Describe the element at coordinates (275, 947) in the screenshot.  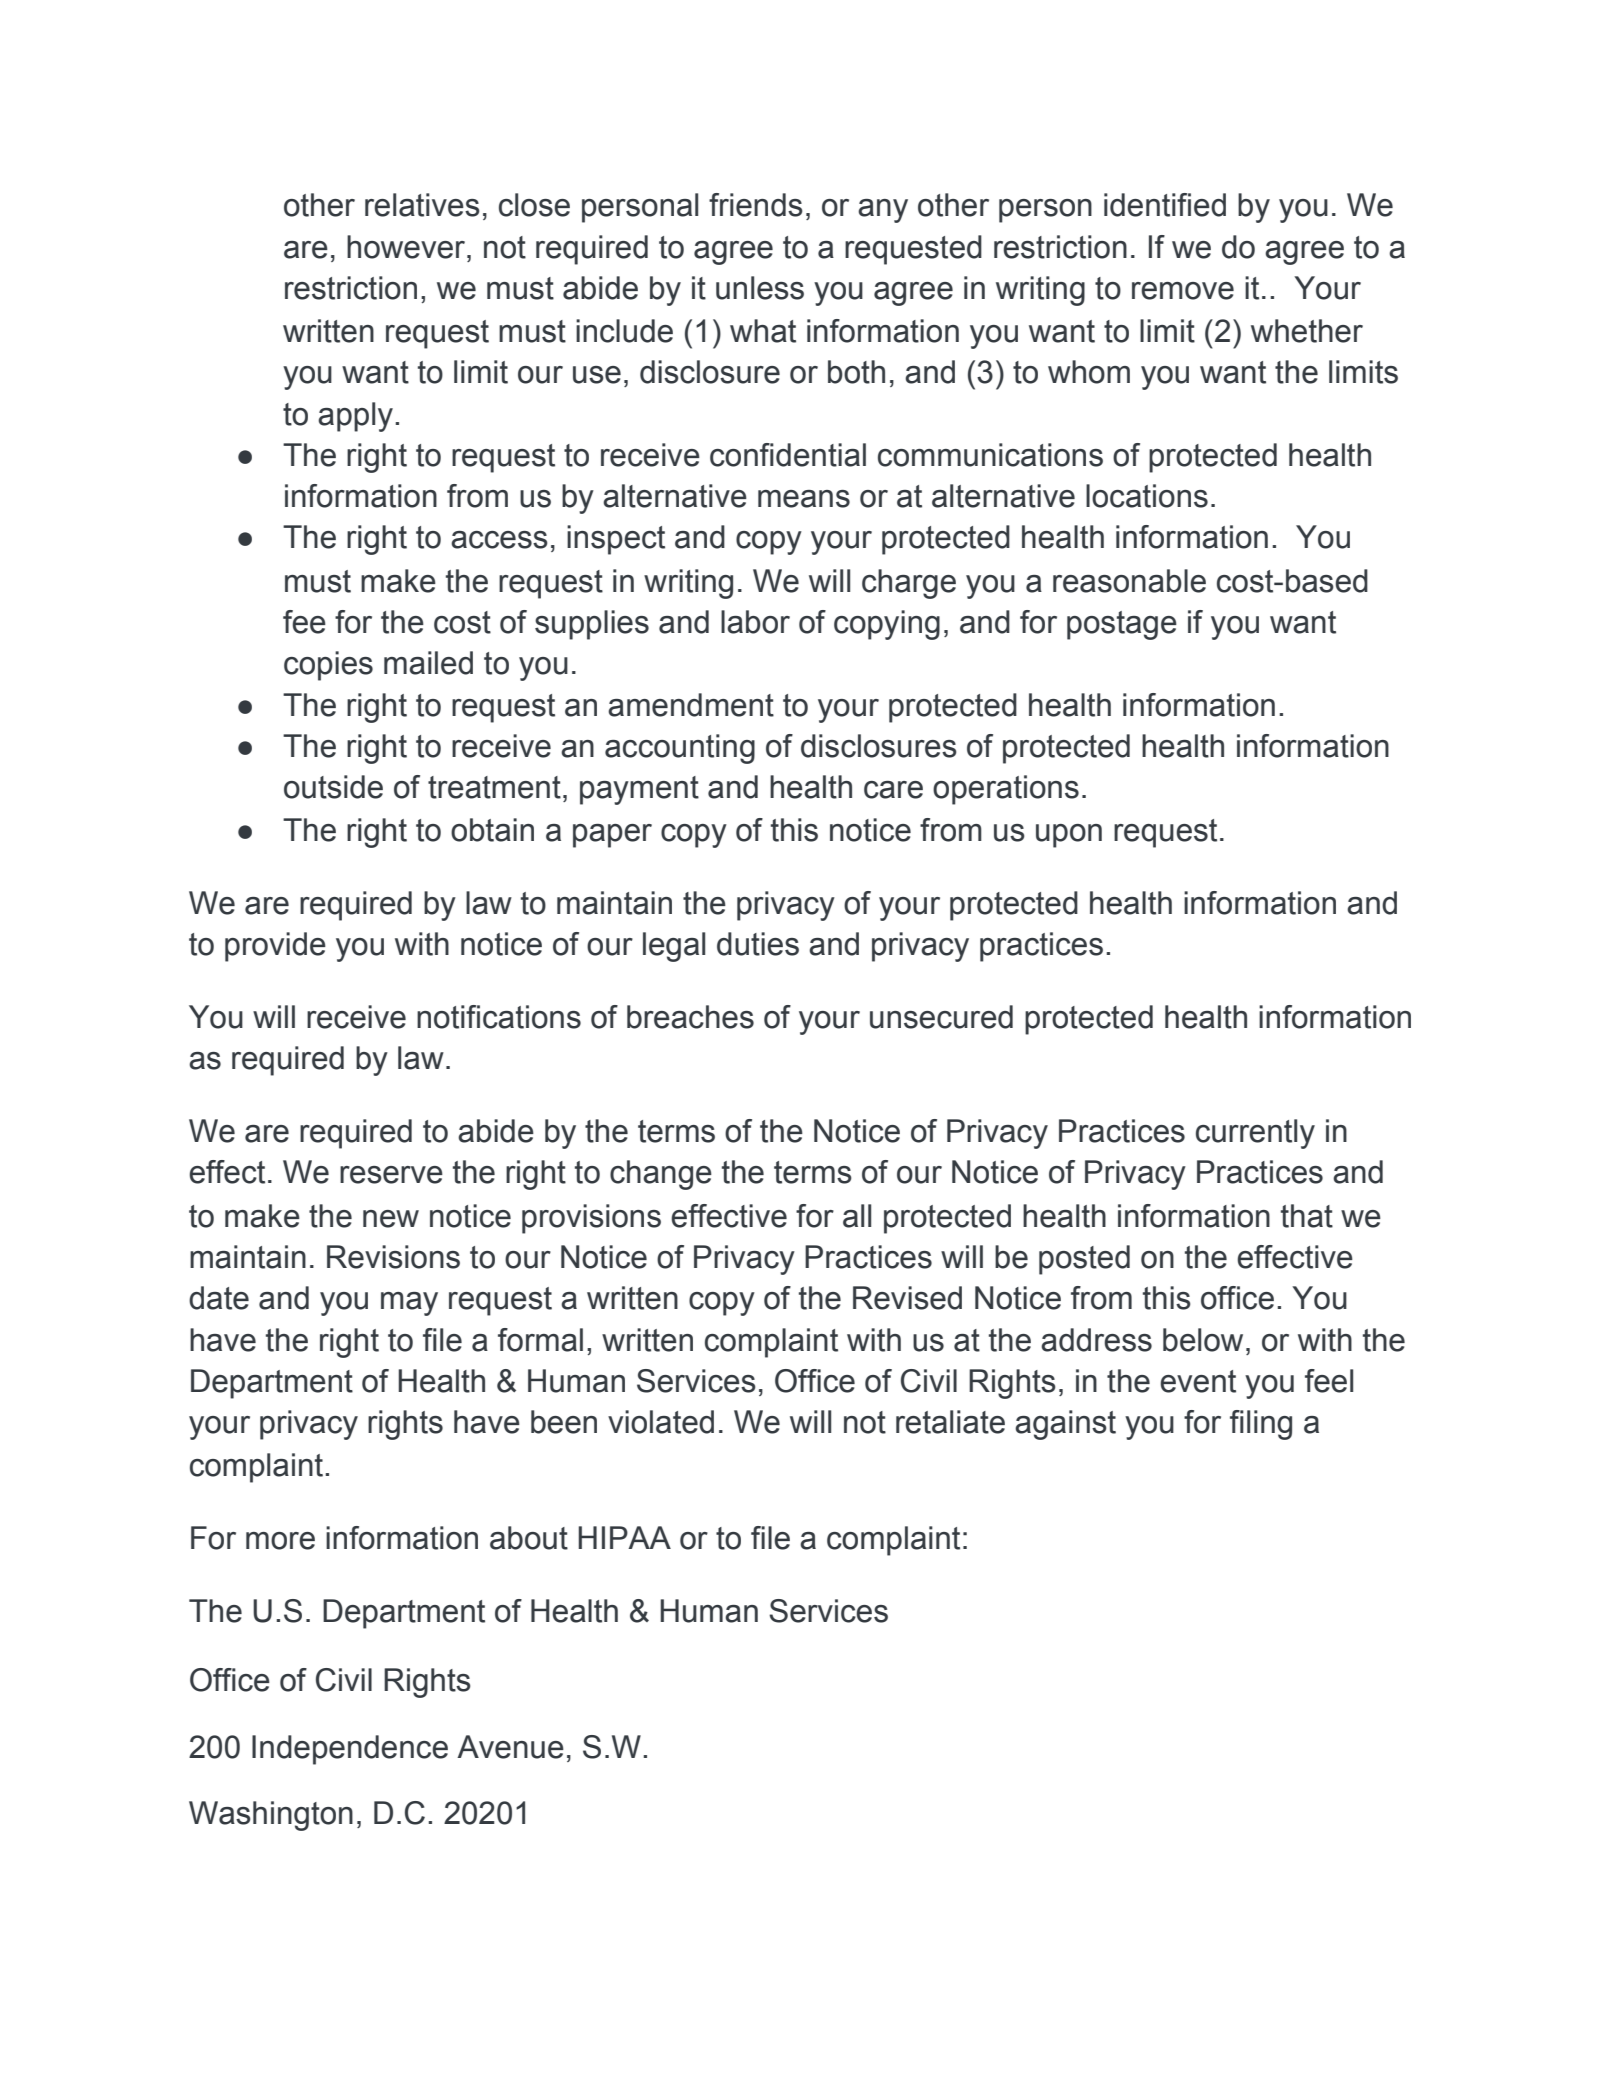
I see `provide` at that location.
